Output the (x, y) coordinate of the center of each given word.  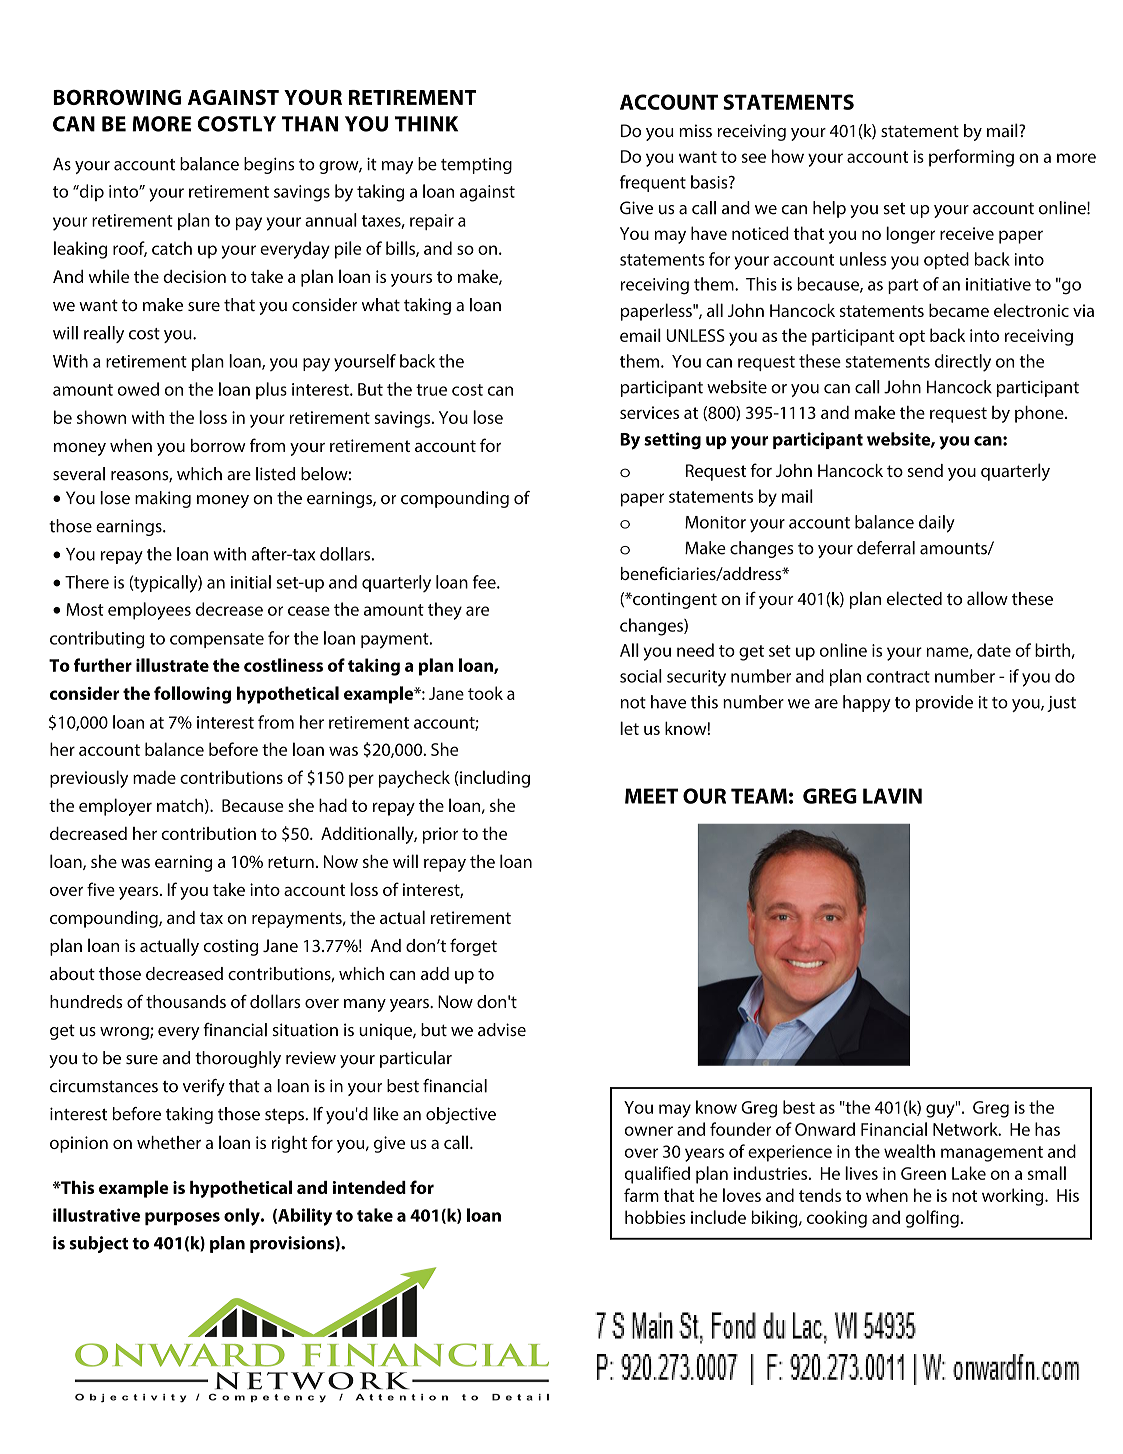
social (641, 676)
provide (944, 703)
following (192, 695)
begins (269, 165)
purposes (182, 1218)
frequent (653, 183)
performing (971, 158)
